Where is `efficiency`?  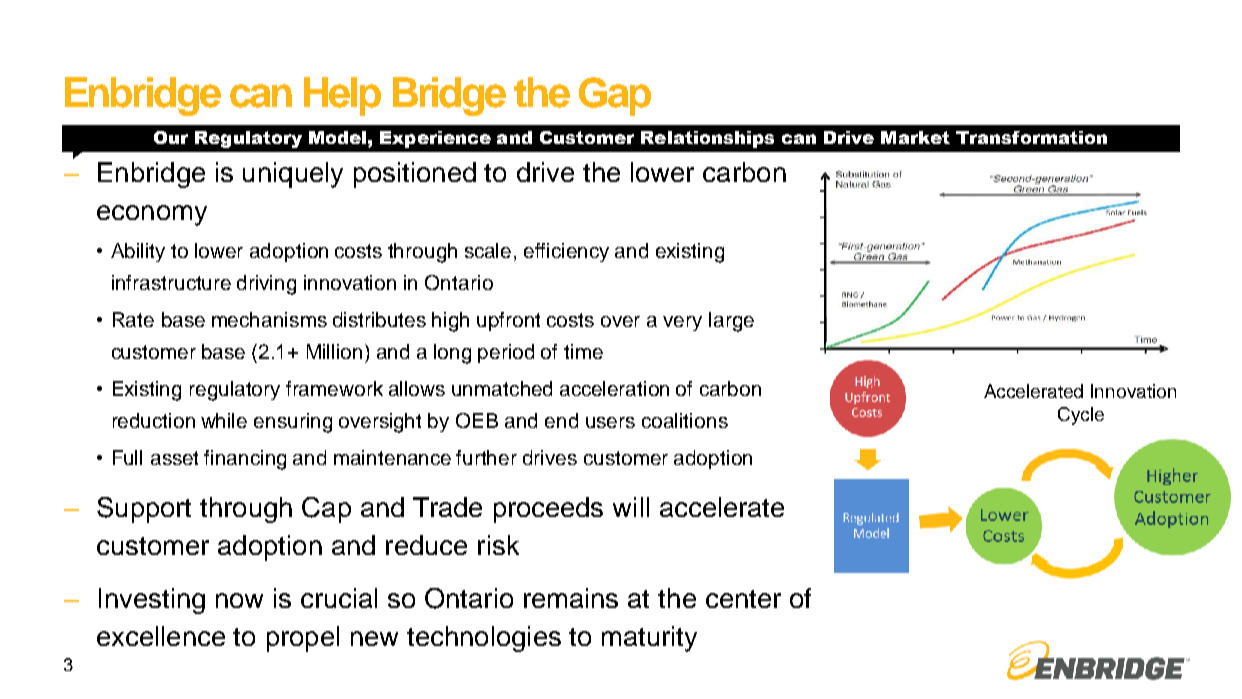
efficiency is located at coordinates (566, 252).
